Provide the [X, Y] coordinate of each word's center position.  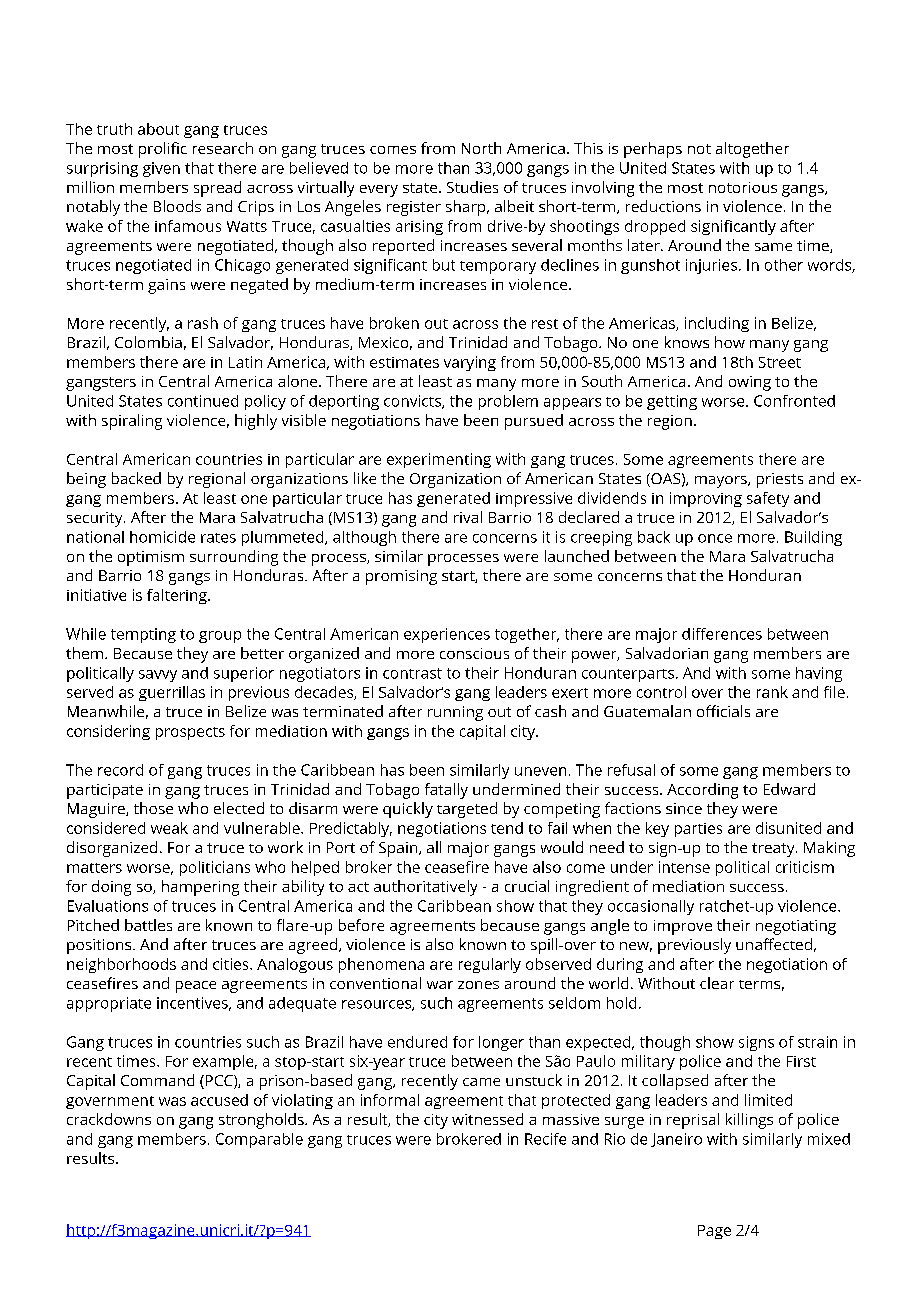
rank [772, 692]
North [481, 148]
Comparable [259, 1140]
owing [750, 383]
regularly [490, 965]
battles [148, 925]
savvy [158, 676]
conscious [474, 653]
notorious [743, 187]
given [161, 169]
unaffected [774, 944]
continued [203, 401]
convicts [413, 402]
